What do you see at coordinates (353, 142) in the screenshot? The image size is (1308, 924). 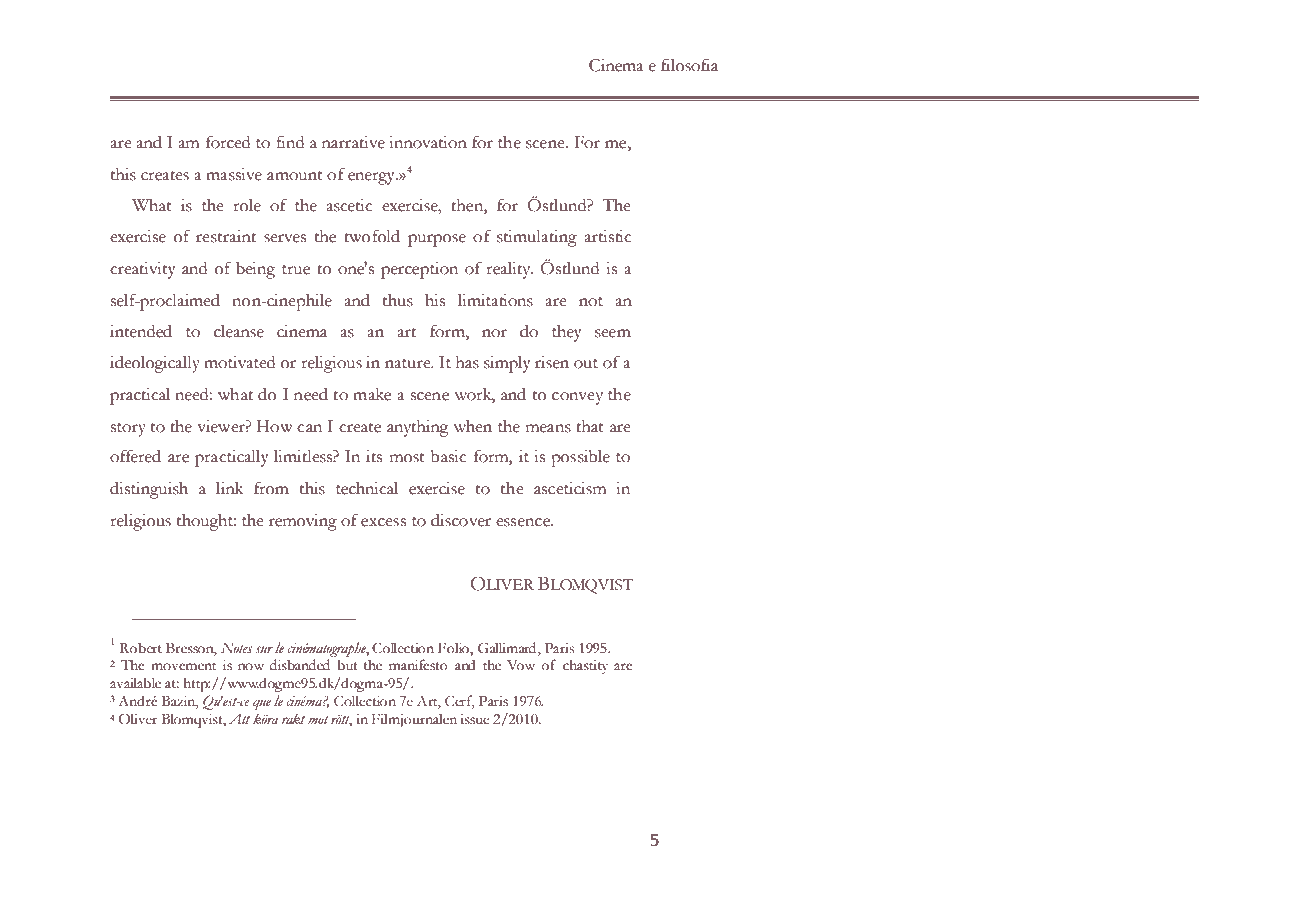 I see `narrative` at bounding box center [353, 142].
